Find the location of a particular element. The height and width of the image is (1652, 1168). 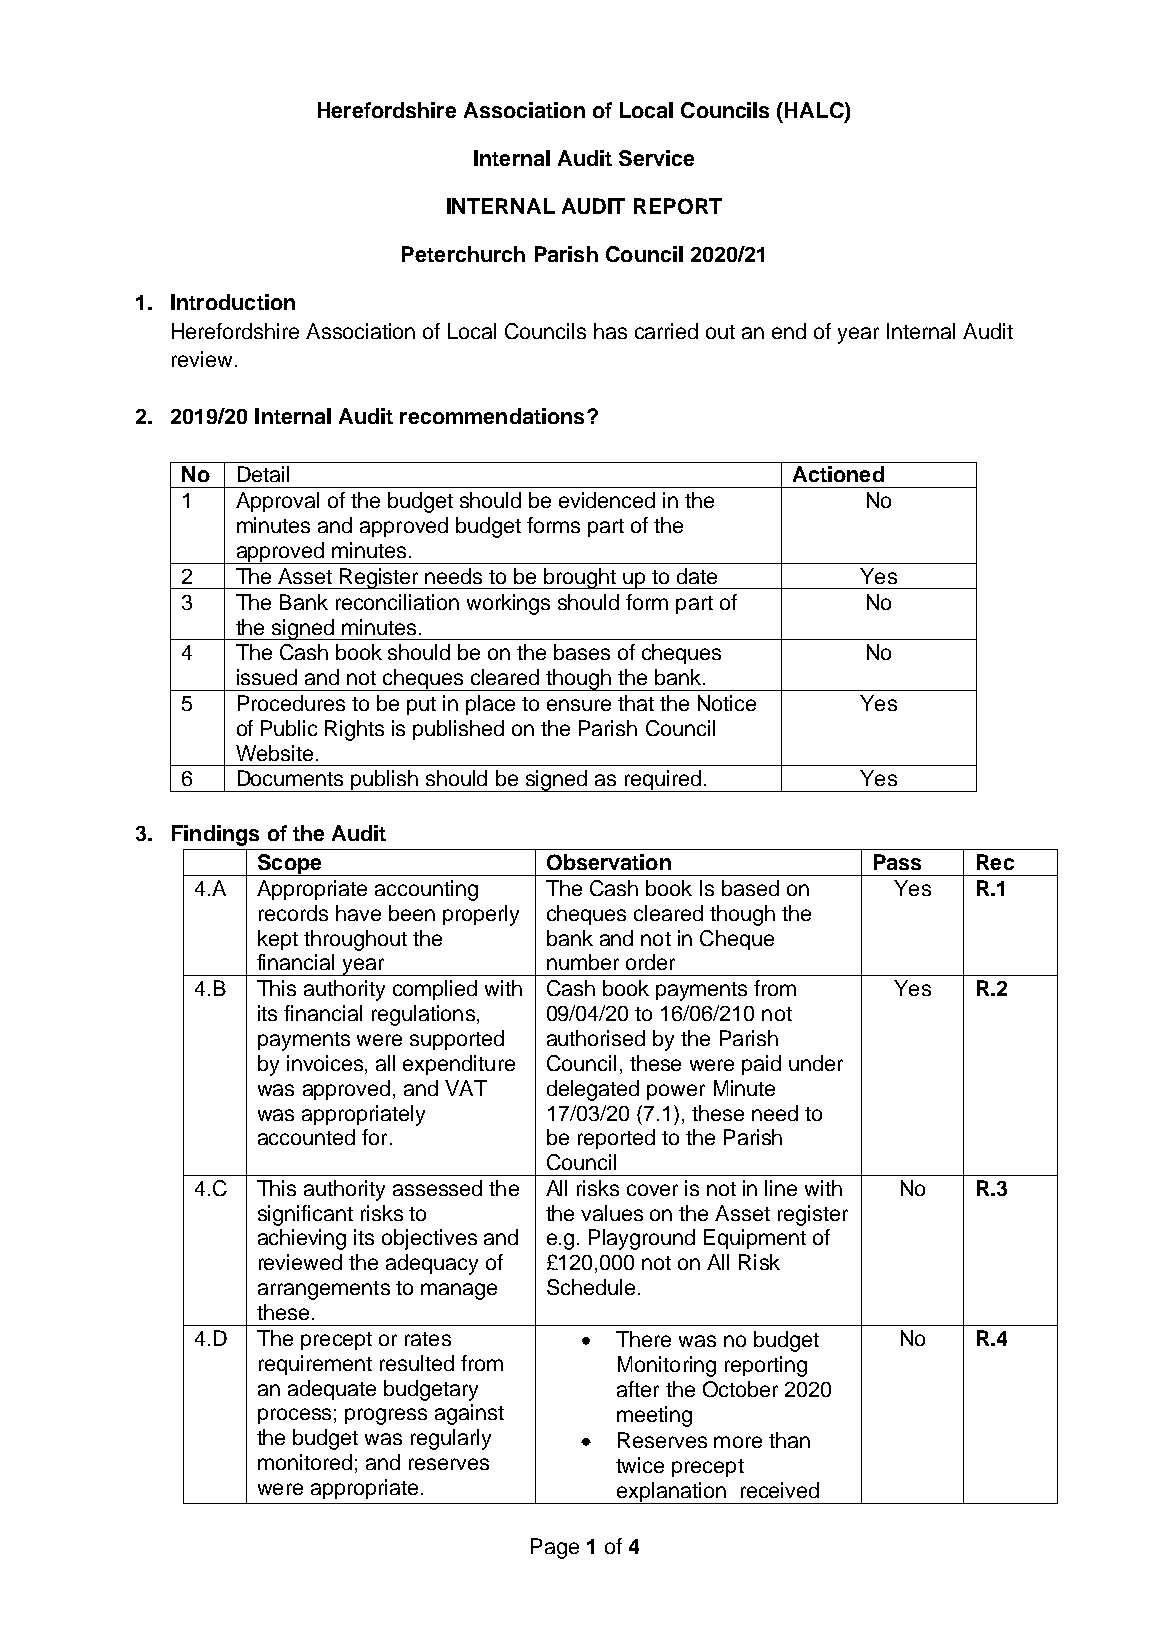

Actioned is located at coordinates (838, 474).
